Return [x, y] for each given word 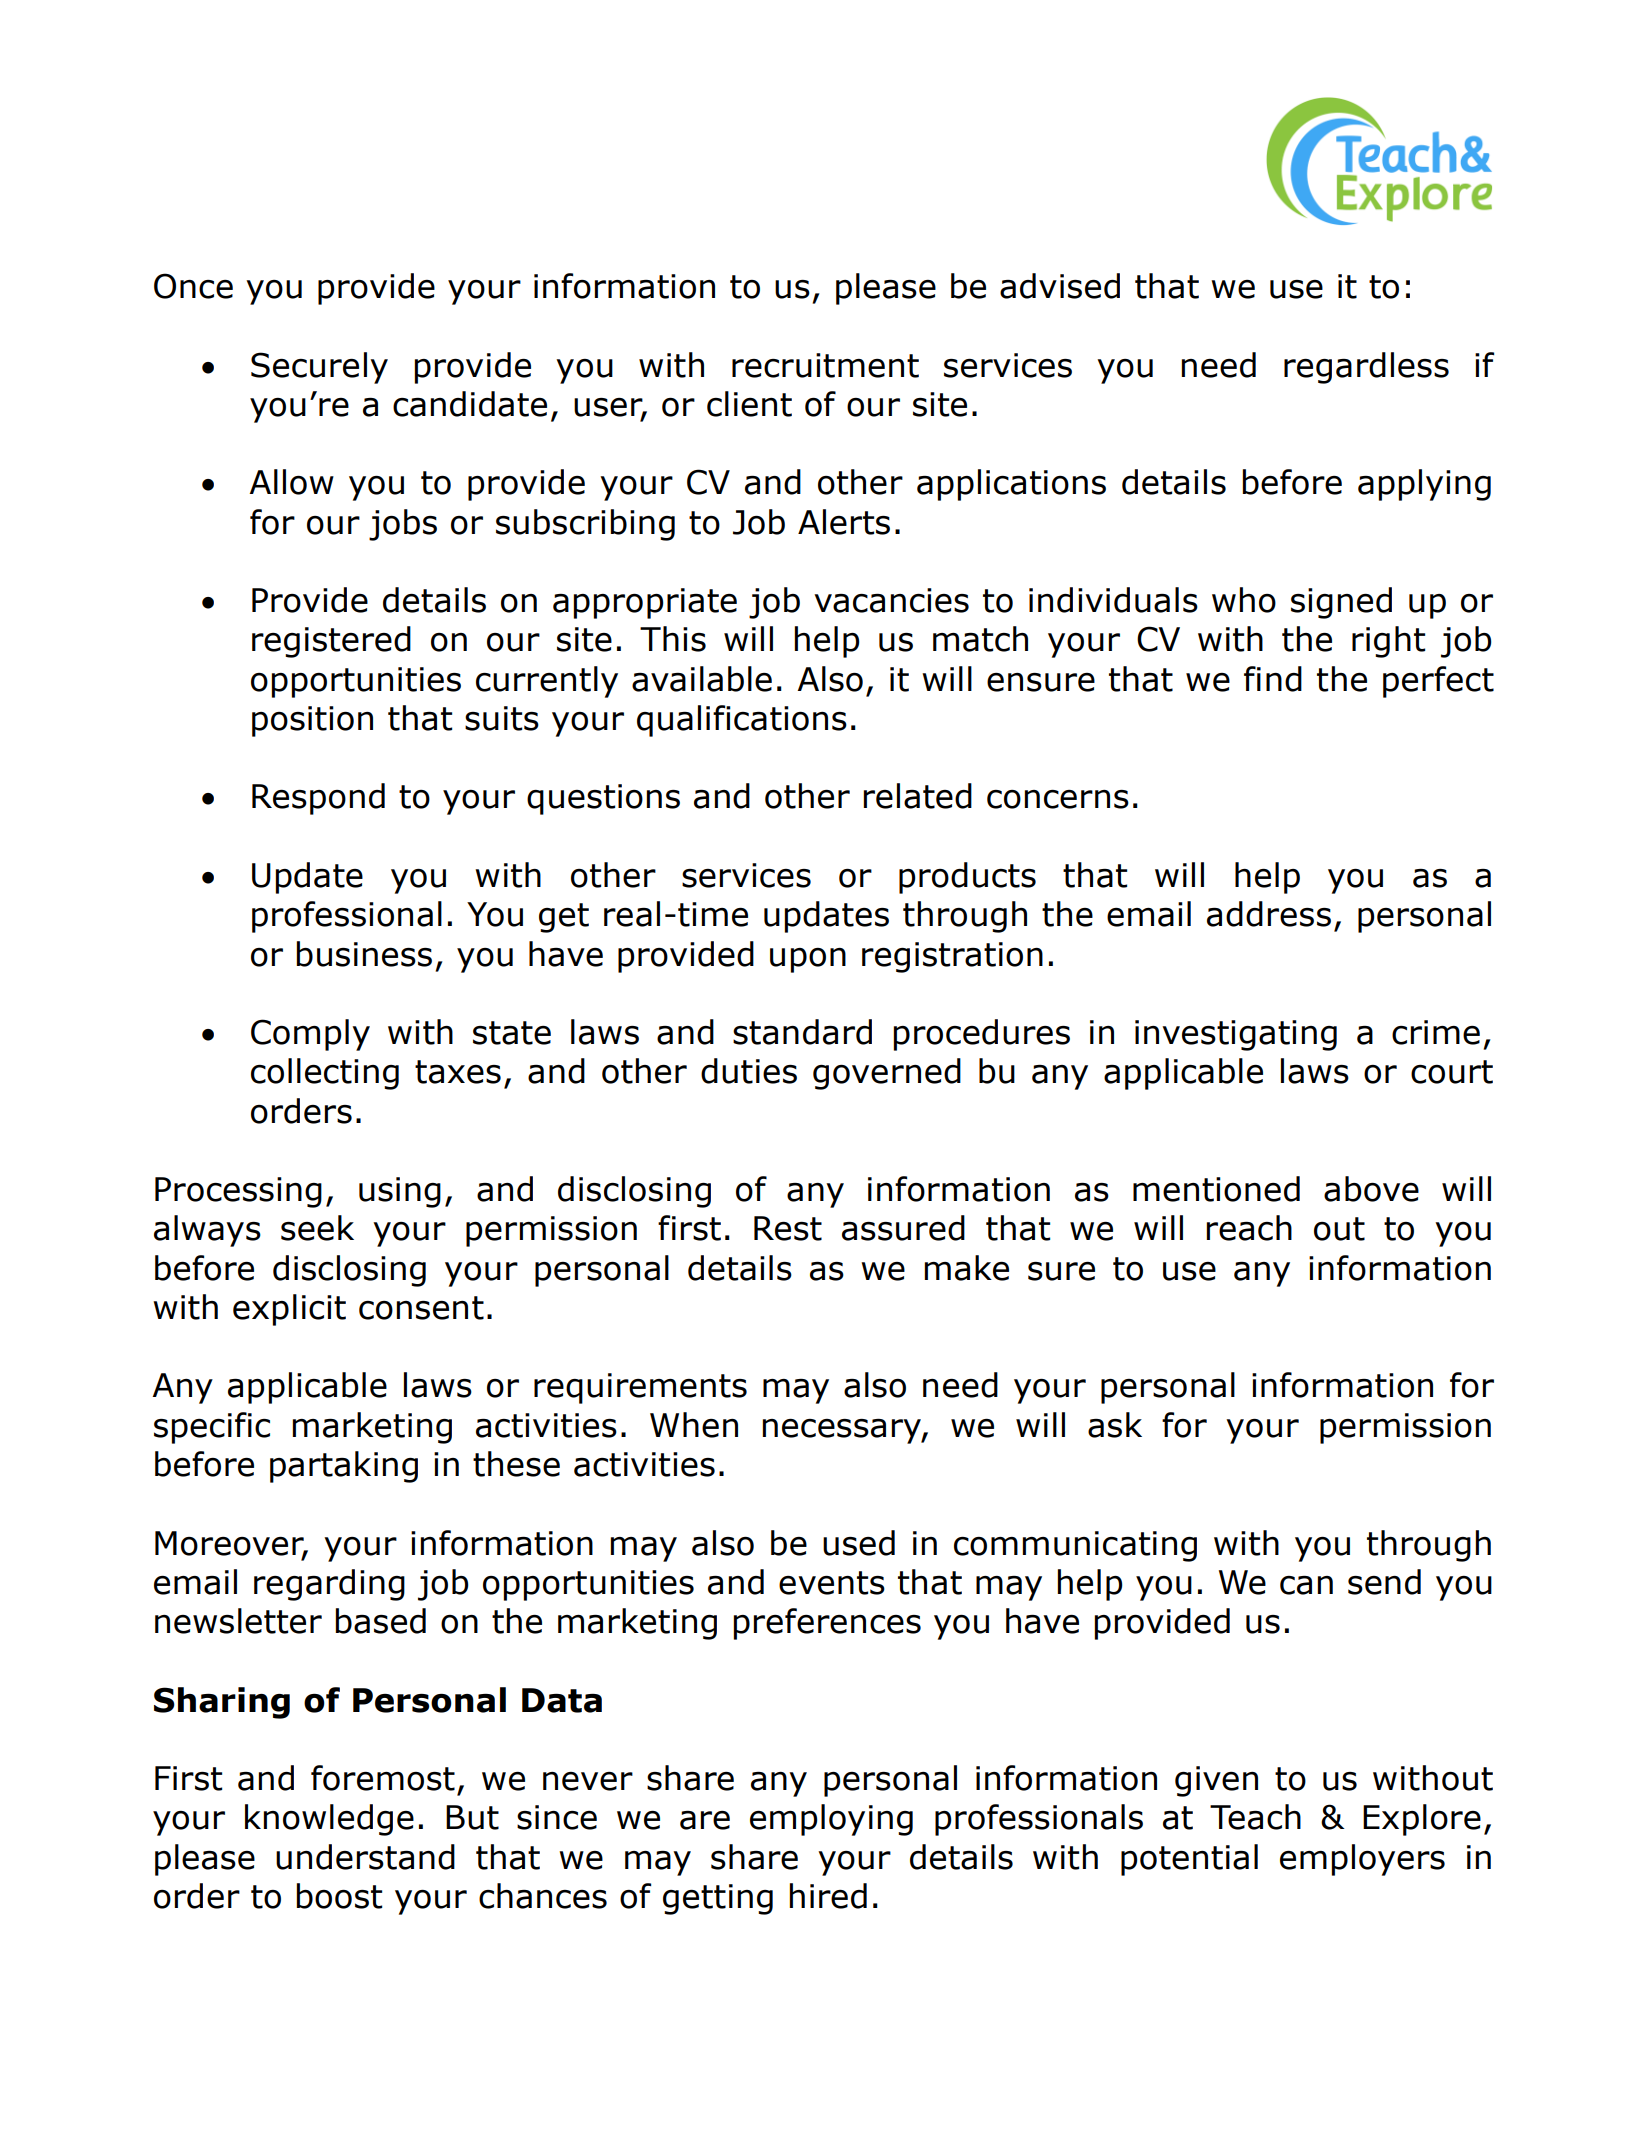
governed [887, 1074]
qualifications [742, 721]
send [1384, 1582]
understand [365, 1857]
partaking [344, 1467]
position [312, 721]
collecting [325, 1074]
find [1273, 679]
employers [1362, 1860]
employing [831, 1820]
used [859, 1543]
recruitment [825, 365]
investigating [1236, 1035]
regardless [1366, 368]
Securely [319, 368]
